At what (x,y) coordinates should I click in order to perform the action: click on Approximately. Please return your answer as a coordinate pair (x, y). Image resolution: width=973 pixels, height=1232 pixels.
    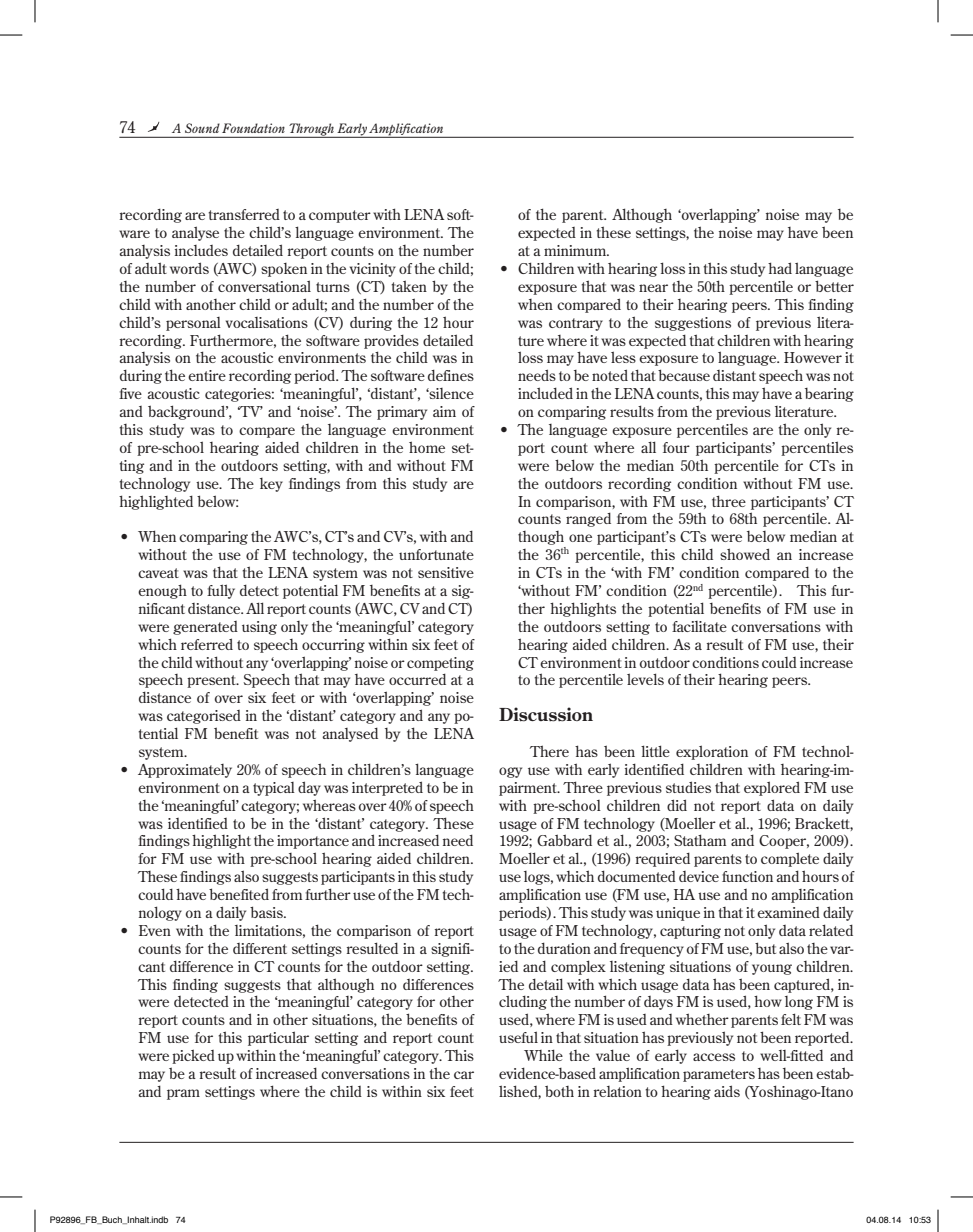
    Looking at the image, I should click on (185, 771).
